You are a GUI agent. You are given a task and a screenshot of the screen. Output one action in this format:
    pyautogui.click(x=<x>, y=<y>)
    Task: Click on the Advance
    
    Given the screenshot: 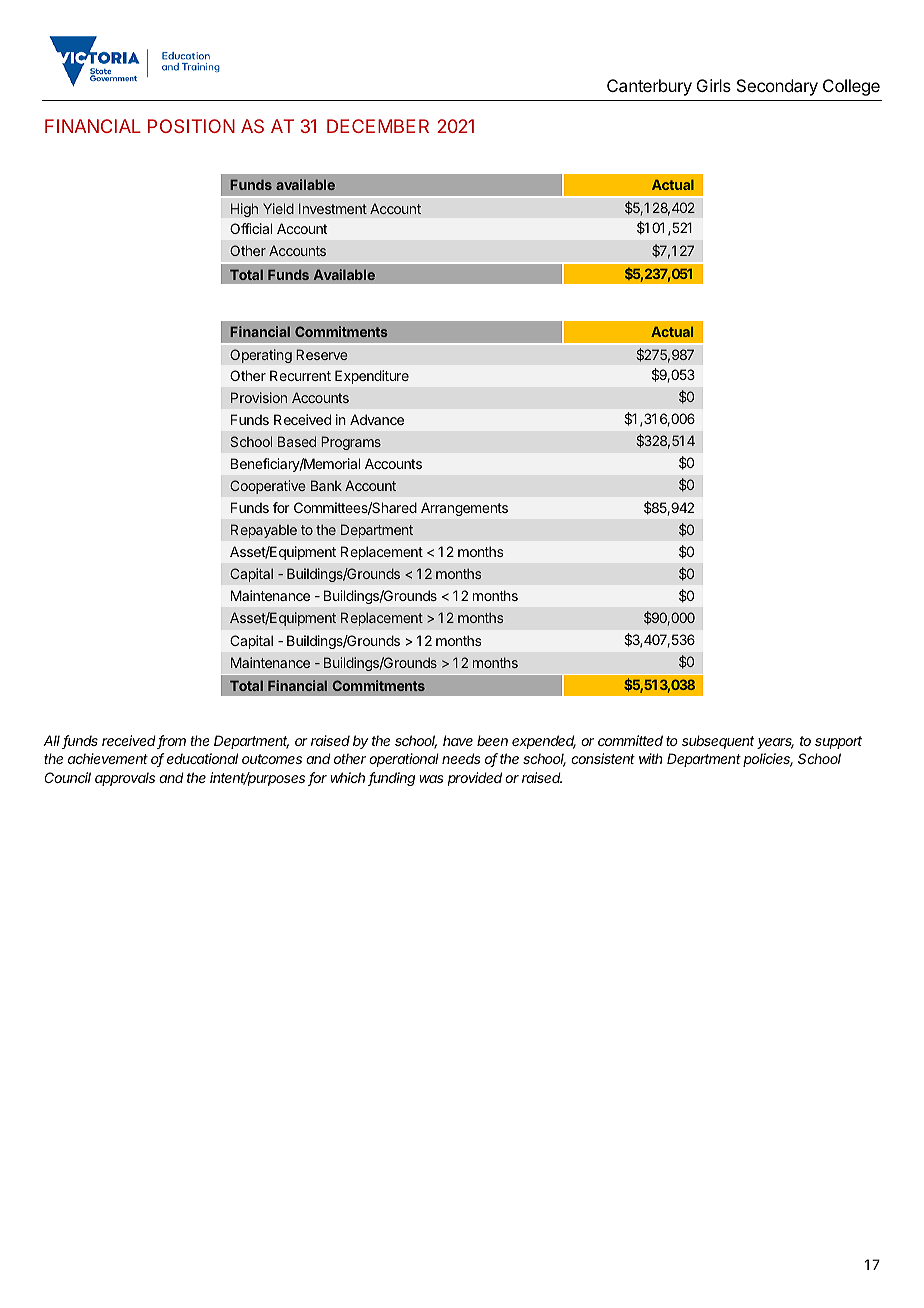 What is the action you would take?
    pyautogui.click(x=377, y=419)
